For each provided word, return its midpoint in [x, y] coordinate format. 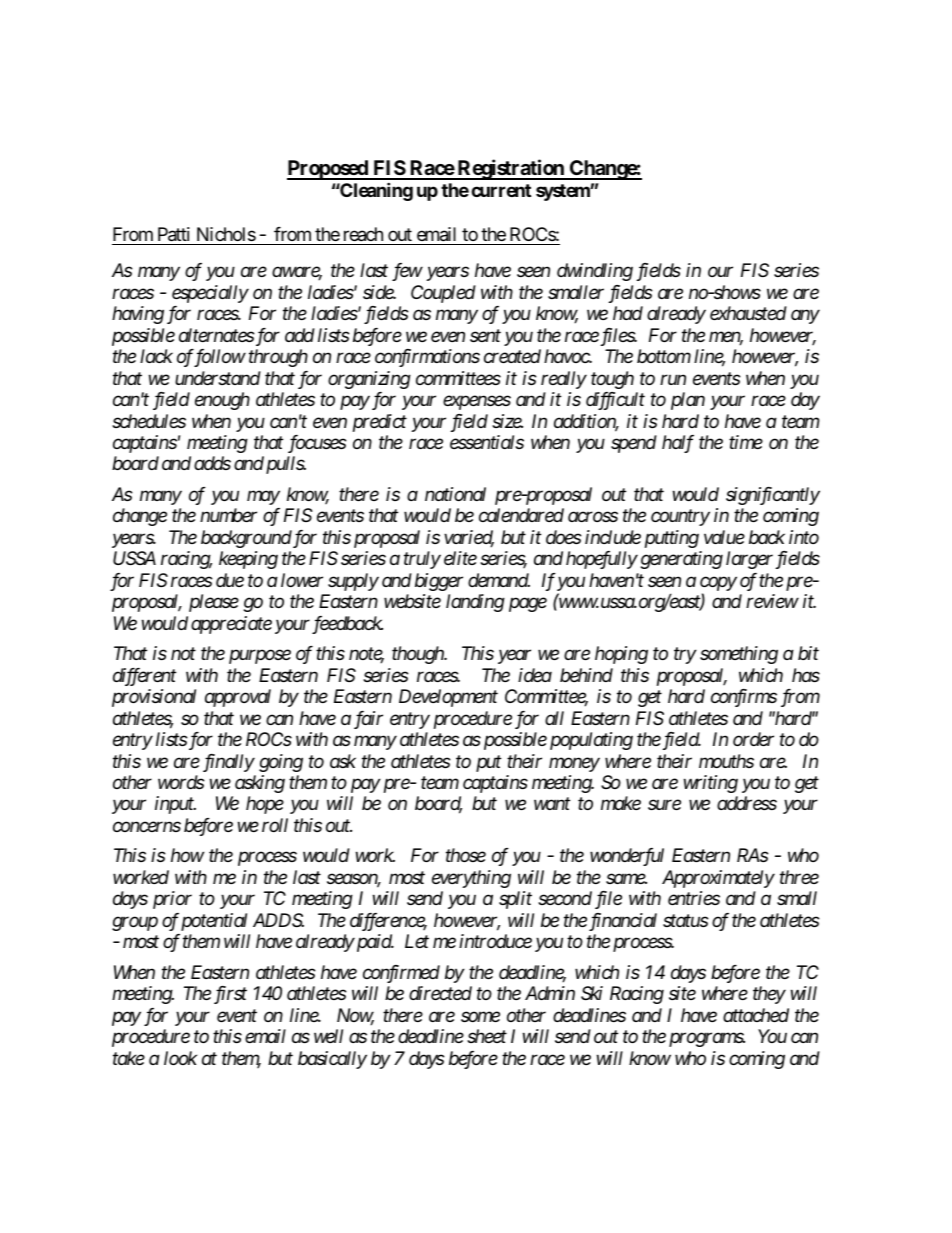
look [180, 1058]
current [501, 190]
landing [475, 603]
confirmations [427, 358]
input [175, 805]
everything [471, 879]
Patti [174, 234]
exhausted [748, 313]
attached [756, 1015]
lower [302, 580]
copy [718, 585]
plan [688, 401]
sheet [487, 1036]
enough [222, 401]
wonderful [627, 857]
